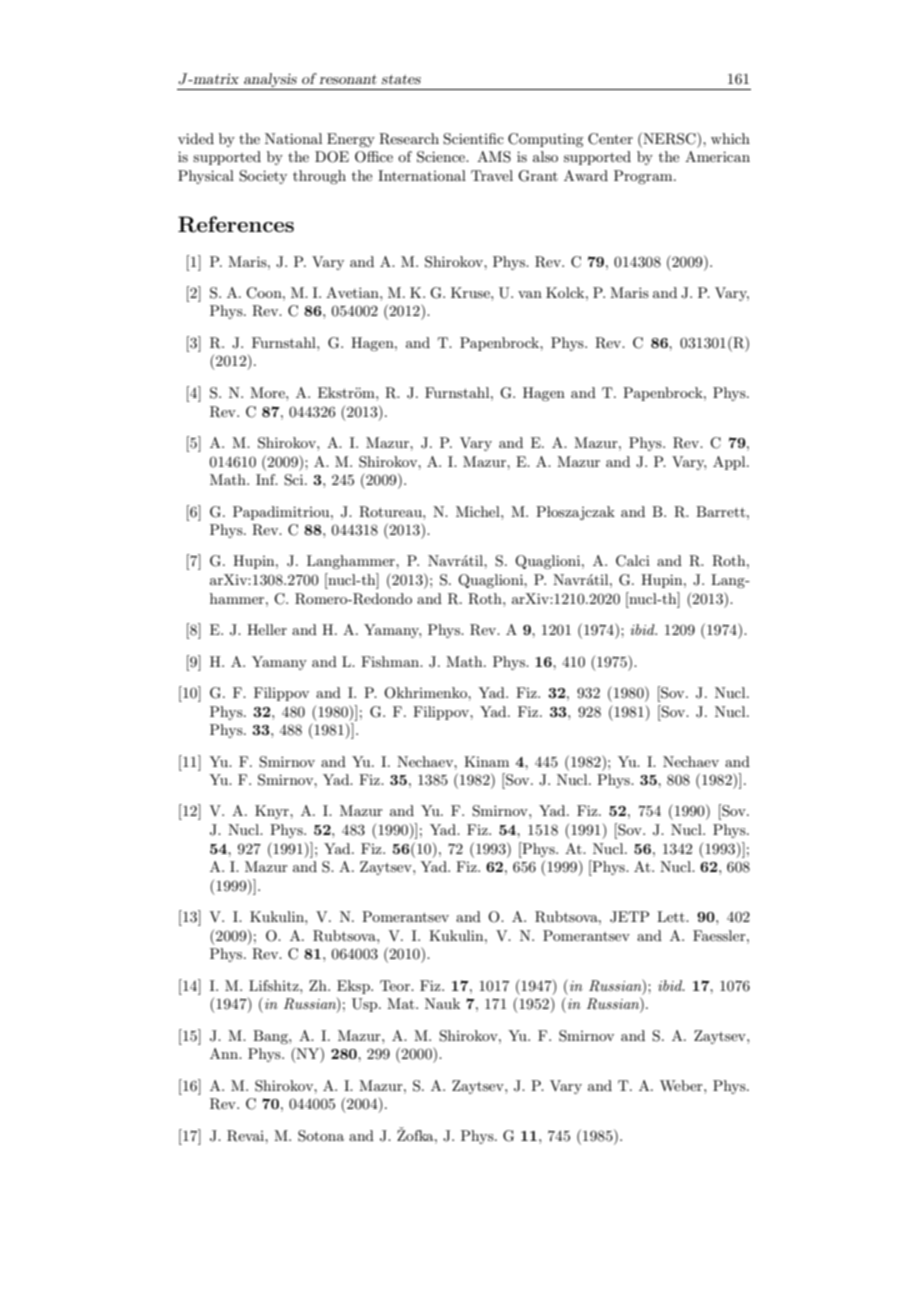 The height and width of the page is (1308, 924). I want to click on analysis, so click(270, 80).
